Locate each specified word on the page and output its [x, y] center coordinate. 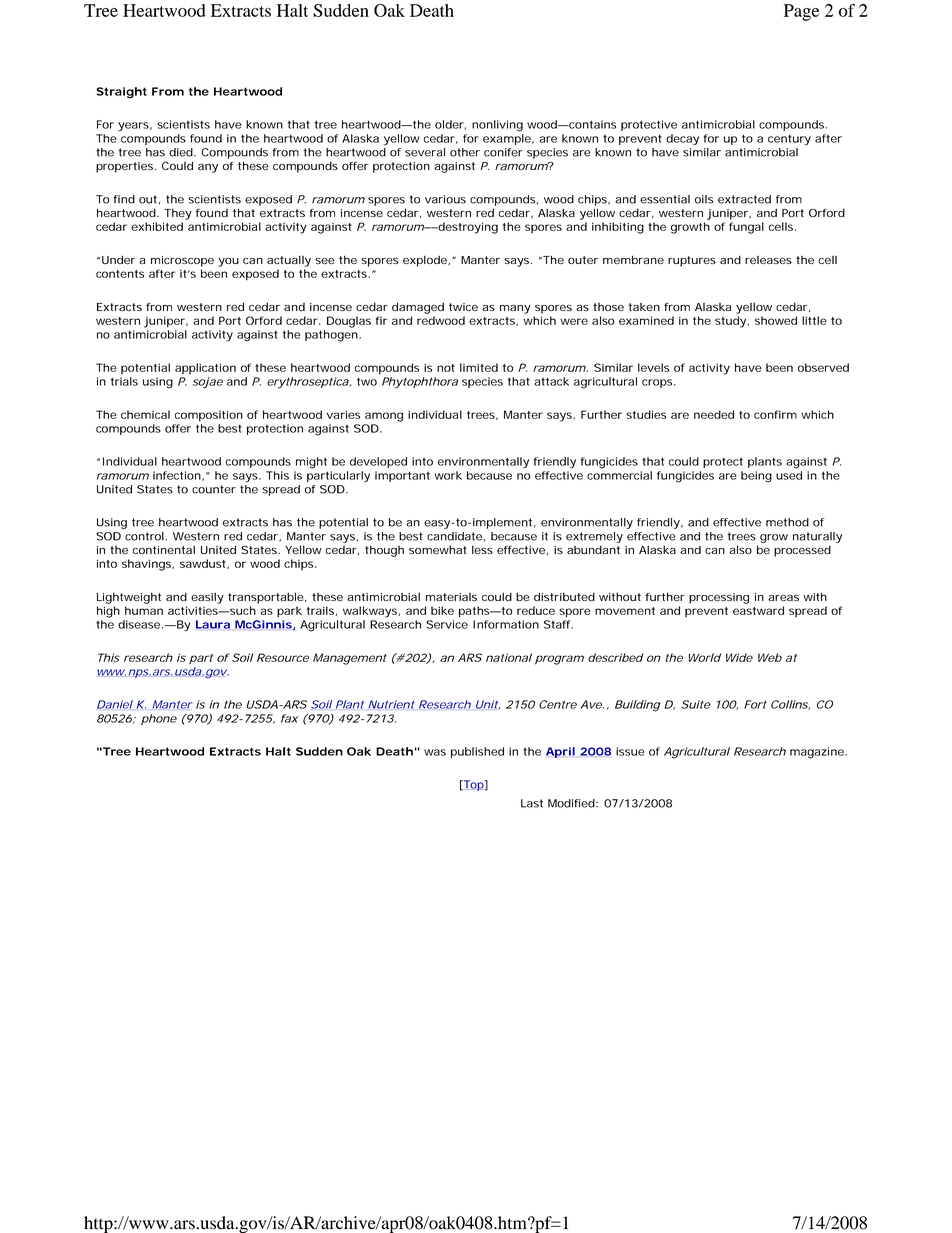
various [445, 199]
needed [714, 414]
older [449, 124]
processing [719, 598]
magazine [818, 753]
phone [159, 719]
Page [801, 12]
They [178, 214]
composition [209, 416]
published [477, 752]
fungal [746, 228]
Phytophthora [420, 383]
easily [207, 598]
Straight [121, 93]
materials [451, 597]
